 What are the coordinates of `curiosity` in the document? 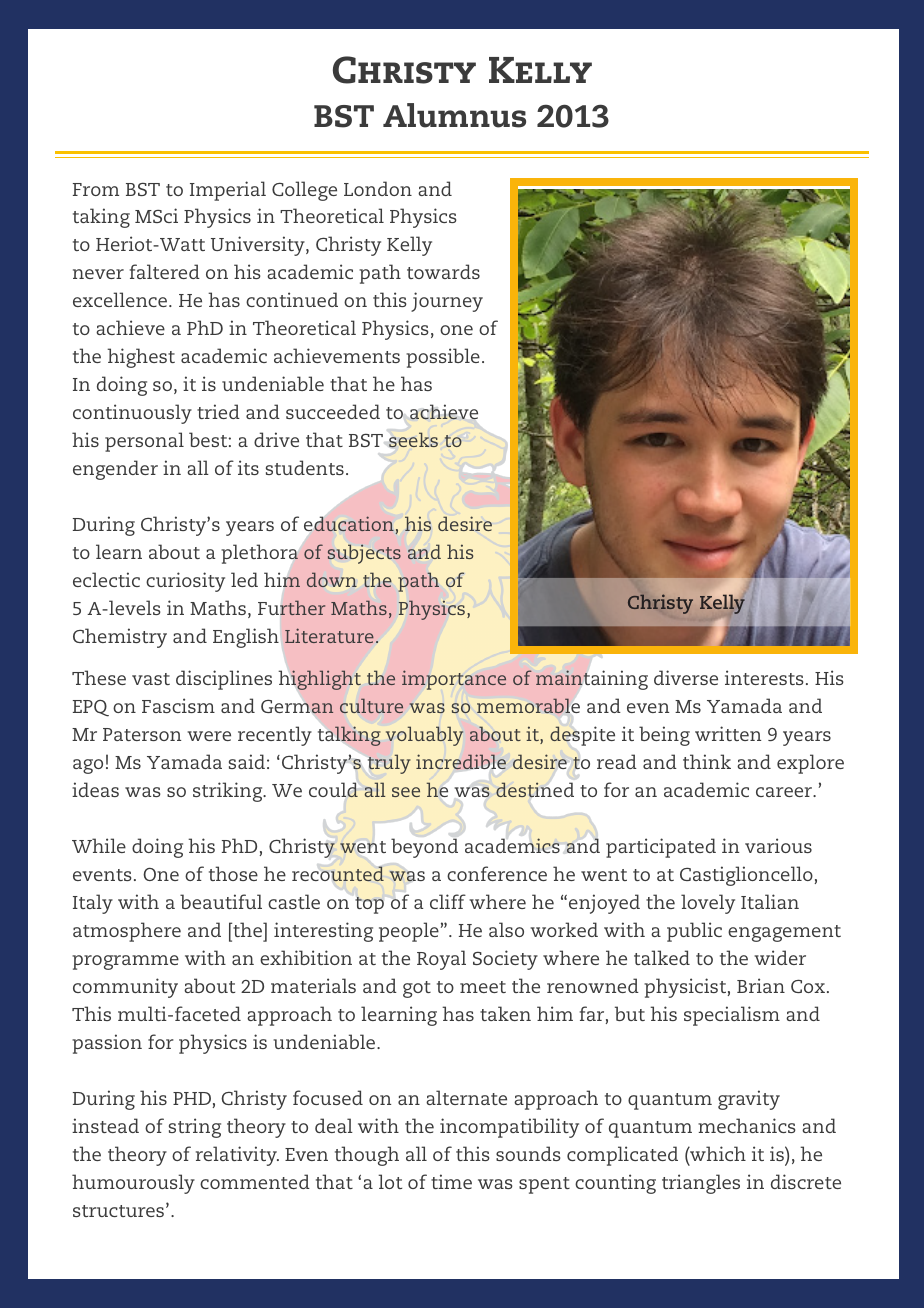 It's located at (185, 582).
